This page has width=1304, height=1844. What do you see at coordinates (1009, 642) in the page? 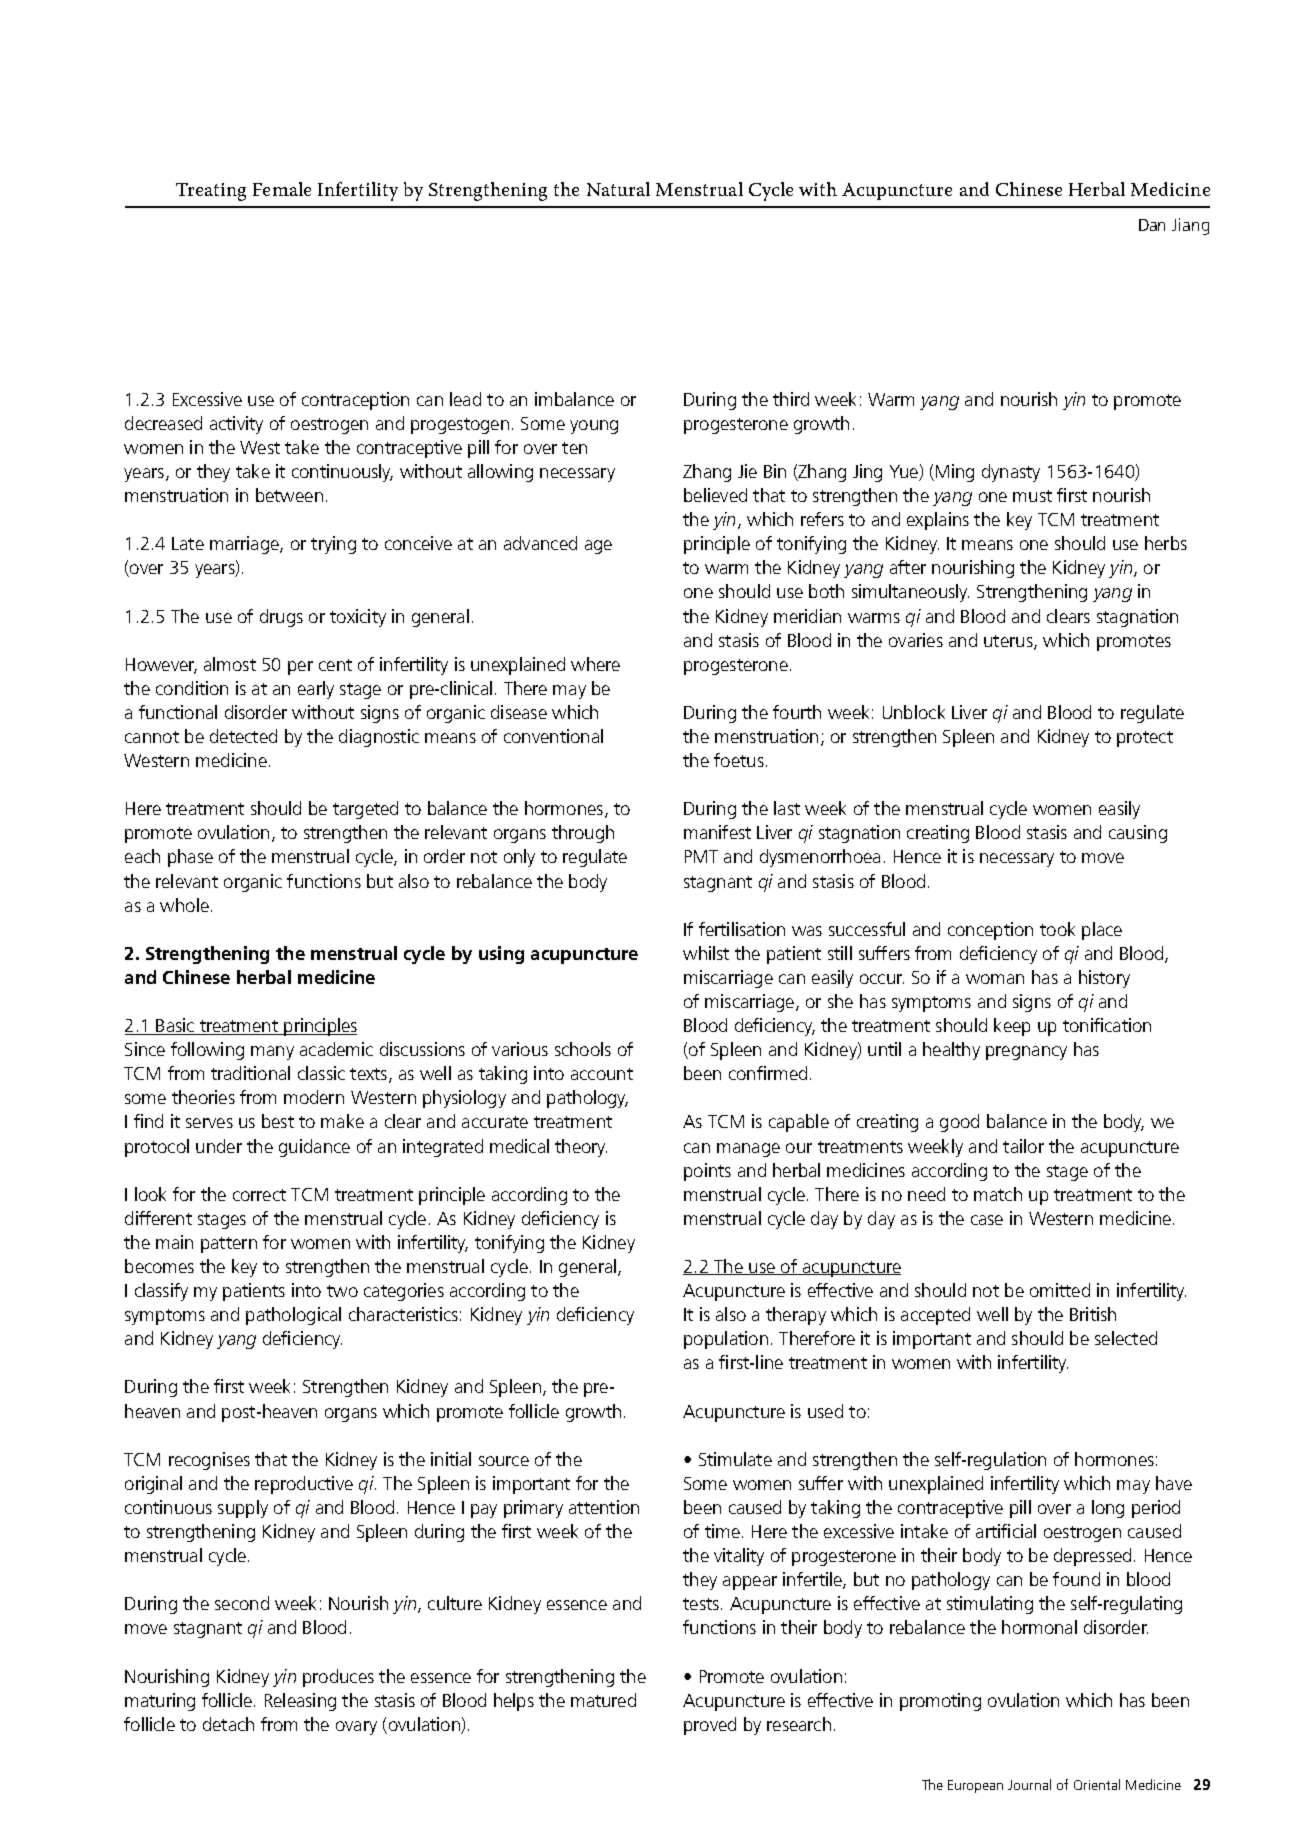
I see `uterus` at bounding box center [1009, 642].
